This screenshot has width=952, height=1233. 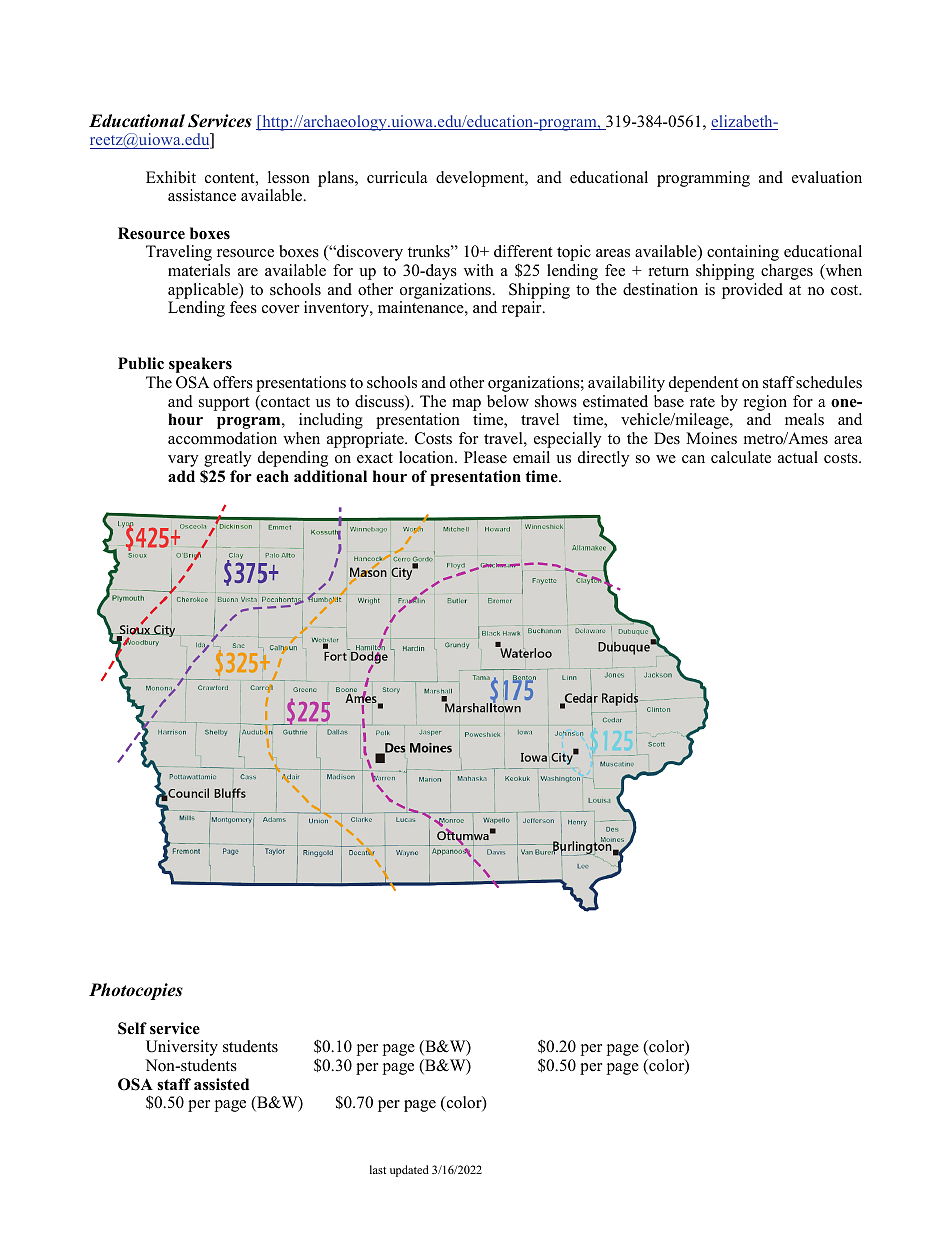 What do you see at coordinates (741, 457) in the screenshot?
I see `calculate` at bounding box center [741, 457].
